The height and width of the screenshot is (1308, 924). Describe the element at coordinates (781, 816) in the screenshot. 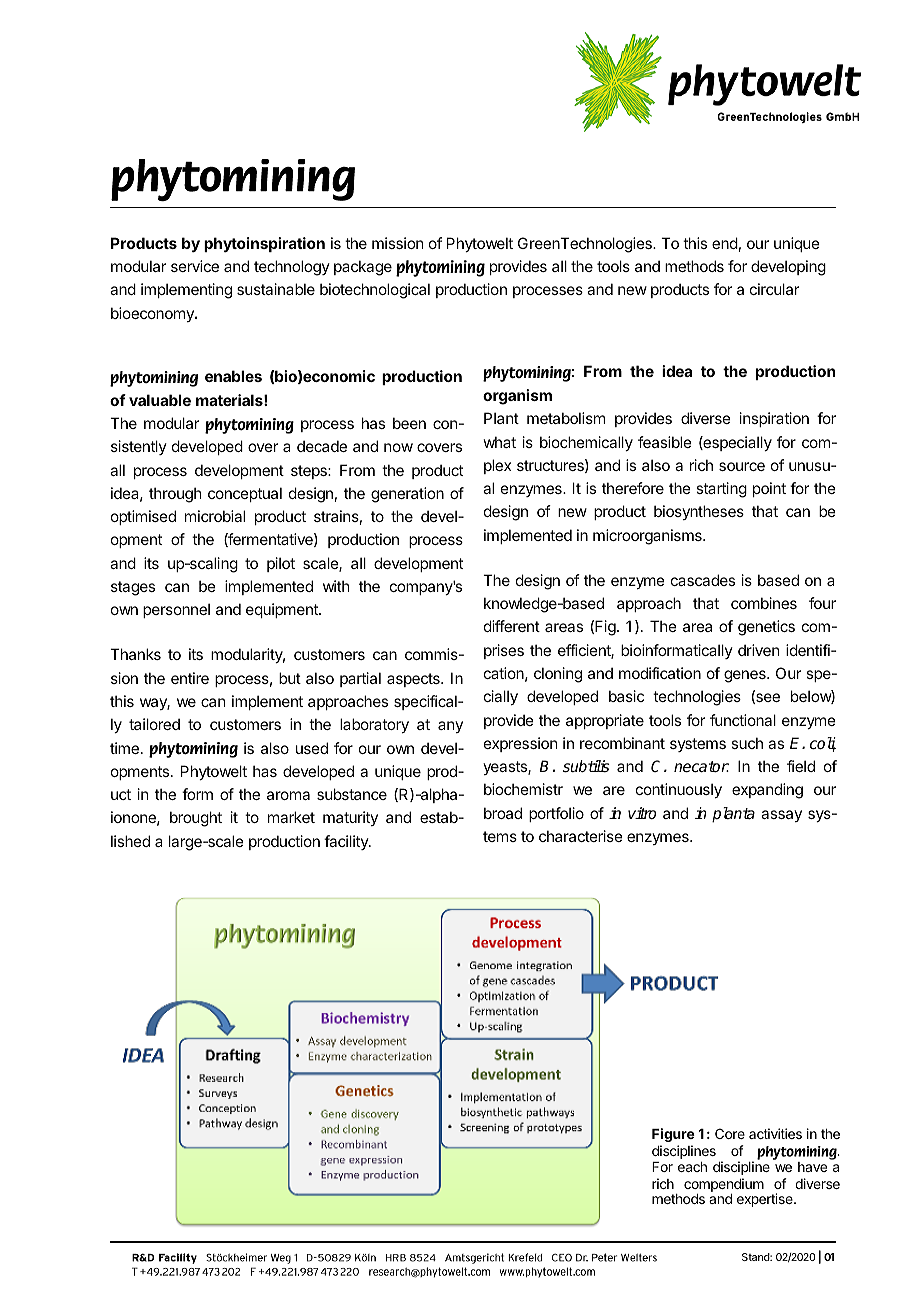

I see `assay` at that location.
